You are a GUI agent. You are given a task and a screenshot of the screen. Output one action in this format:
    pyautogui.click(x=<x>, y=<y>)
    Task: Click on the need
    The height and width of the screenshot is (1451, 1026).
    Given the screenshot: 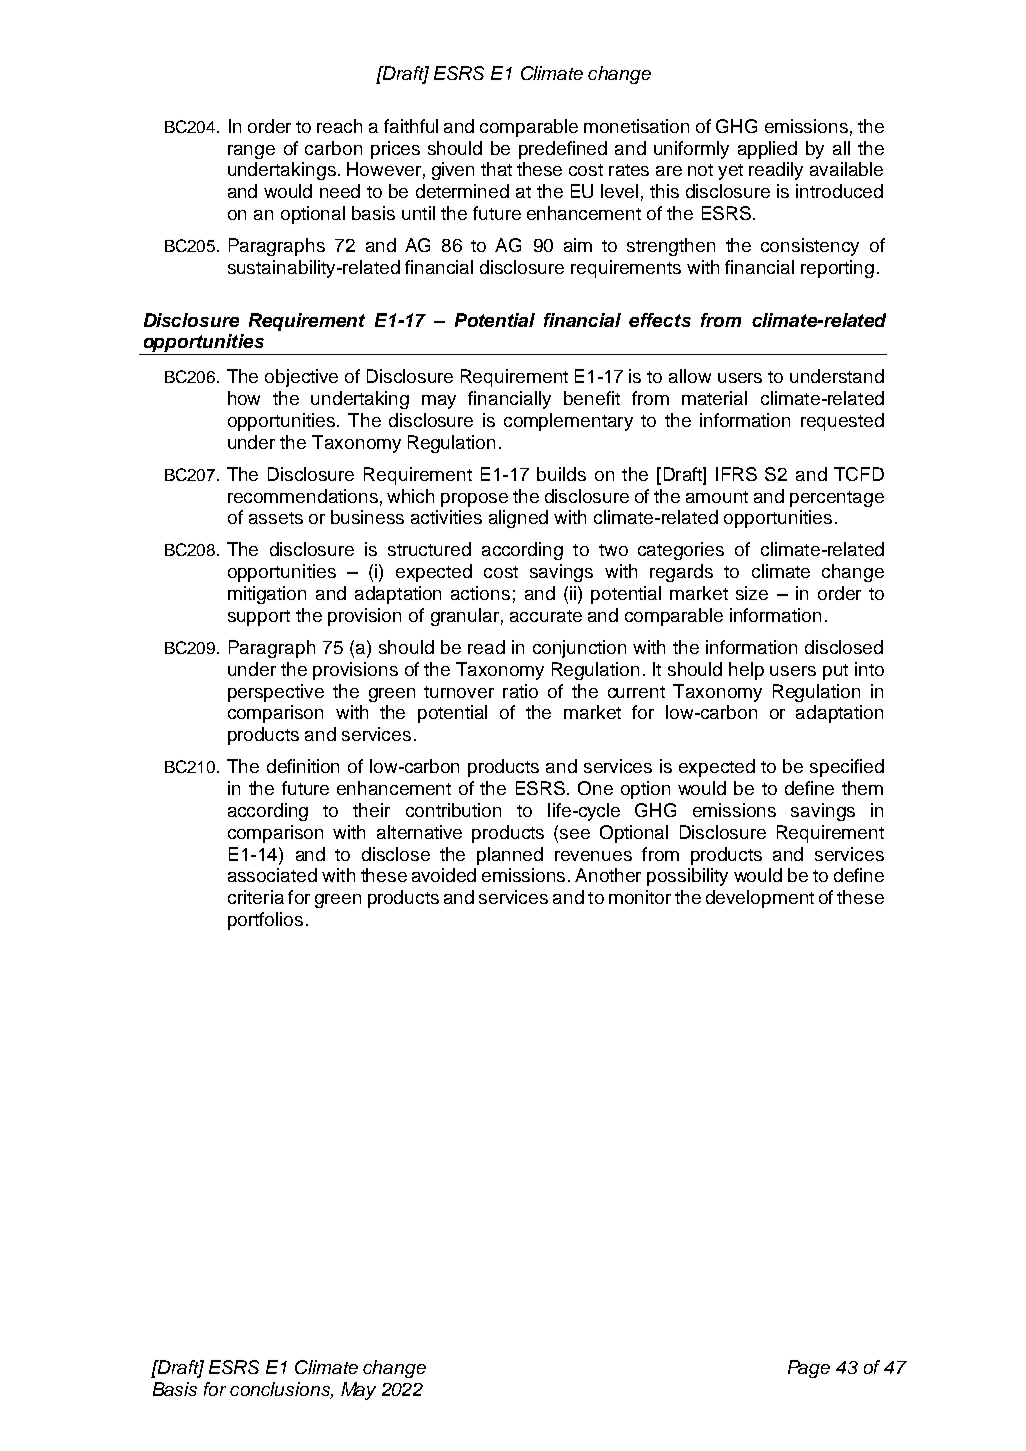 What is the action you would take?
    pyautogui.click(x=340, y=191)
